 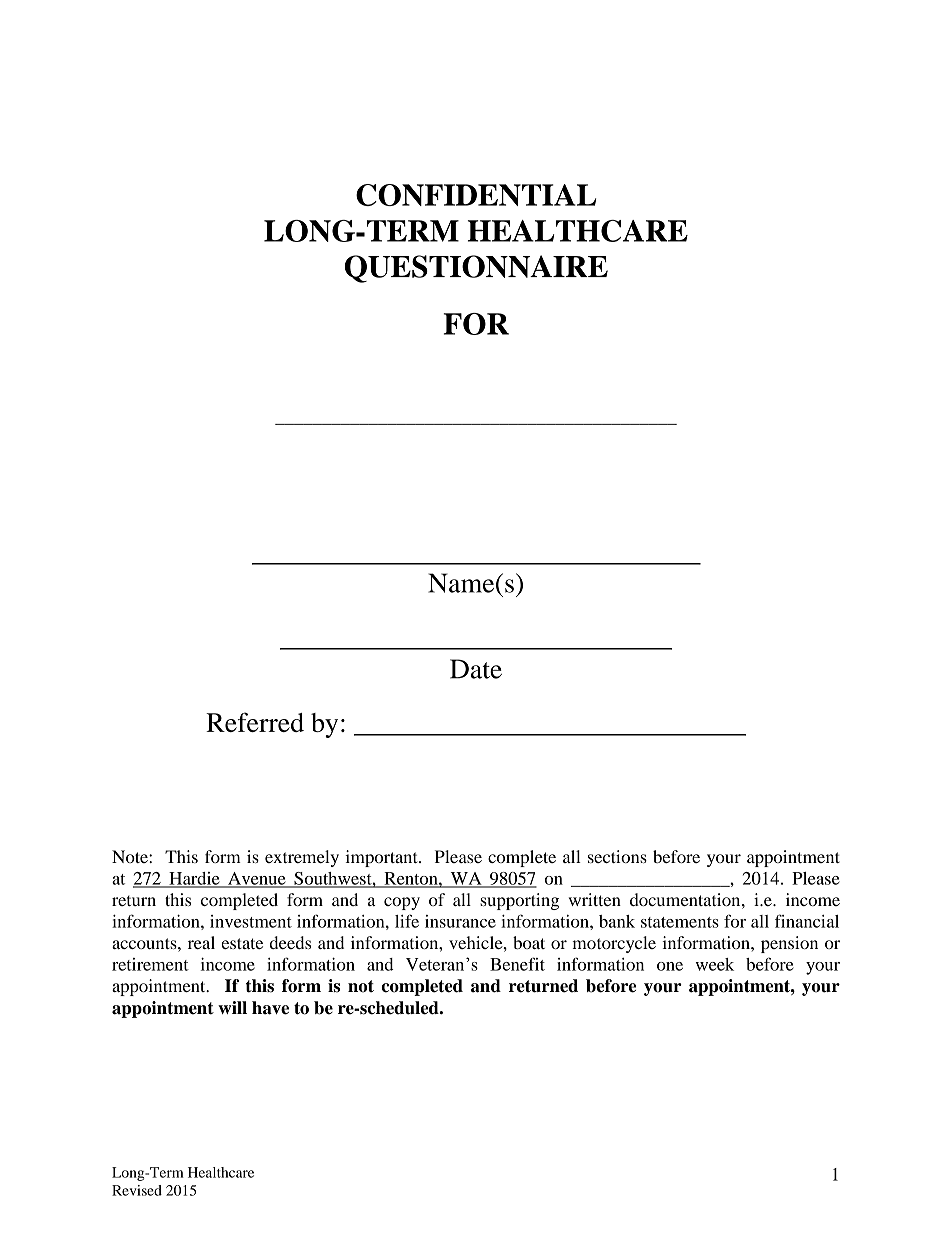 What do you see at coordinates (137, 1190) in the document?
I see `Revised` at bounding box center [137, 1190].
